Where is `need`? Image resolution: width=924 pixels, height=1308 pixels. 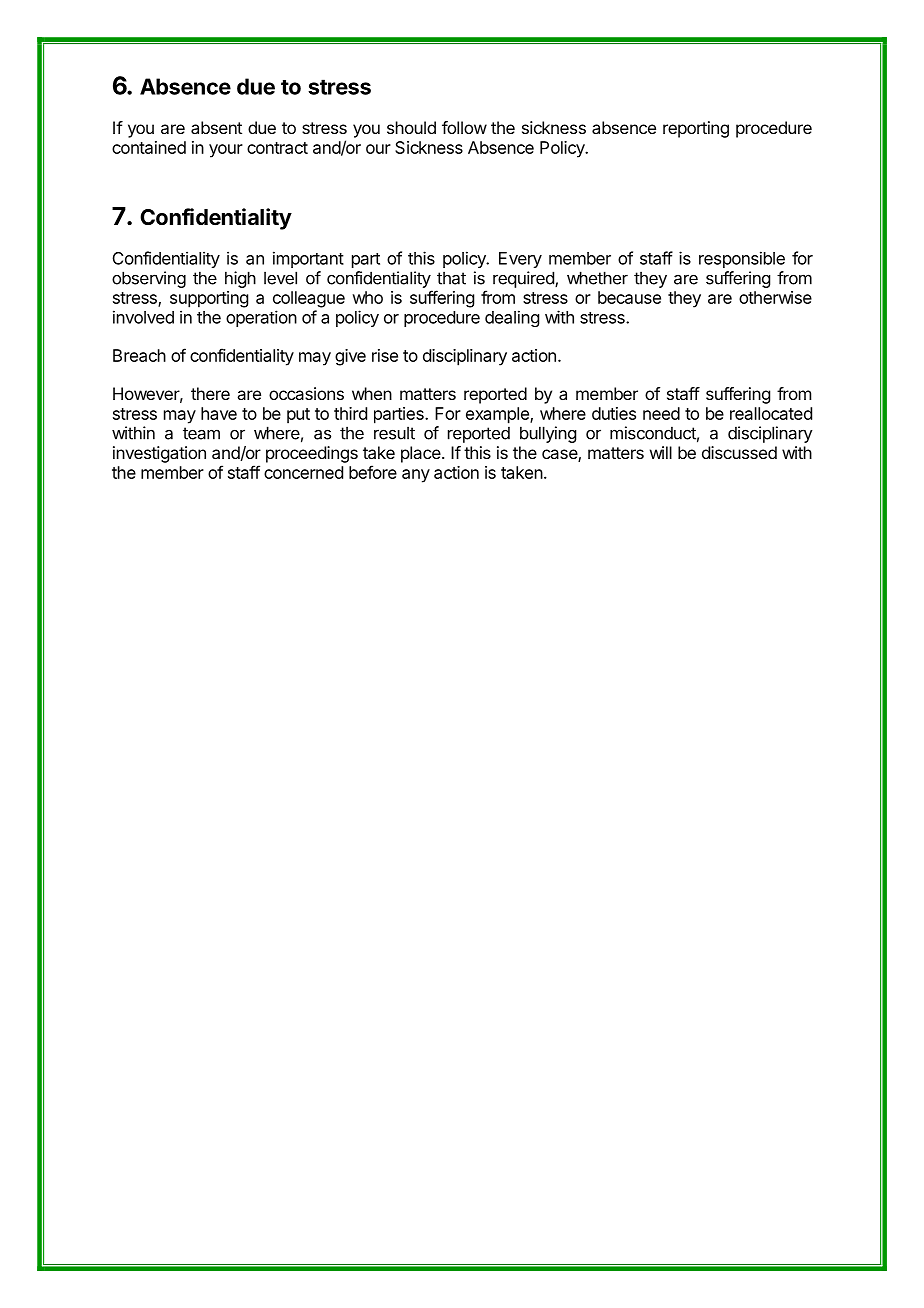
need is located at coordinates (661, 413).
